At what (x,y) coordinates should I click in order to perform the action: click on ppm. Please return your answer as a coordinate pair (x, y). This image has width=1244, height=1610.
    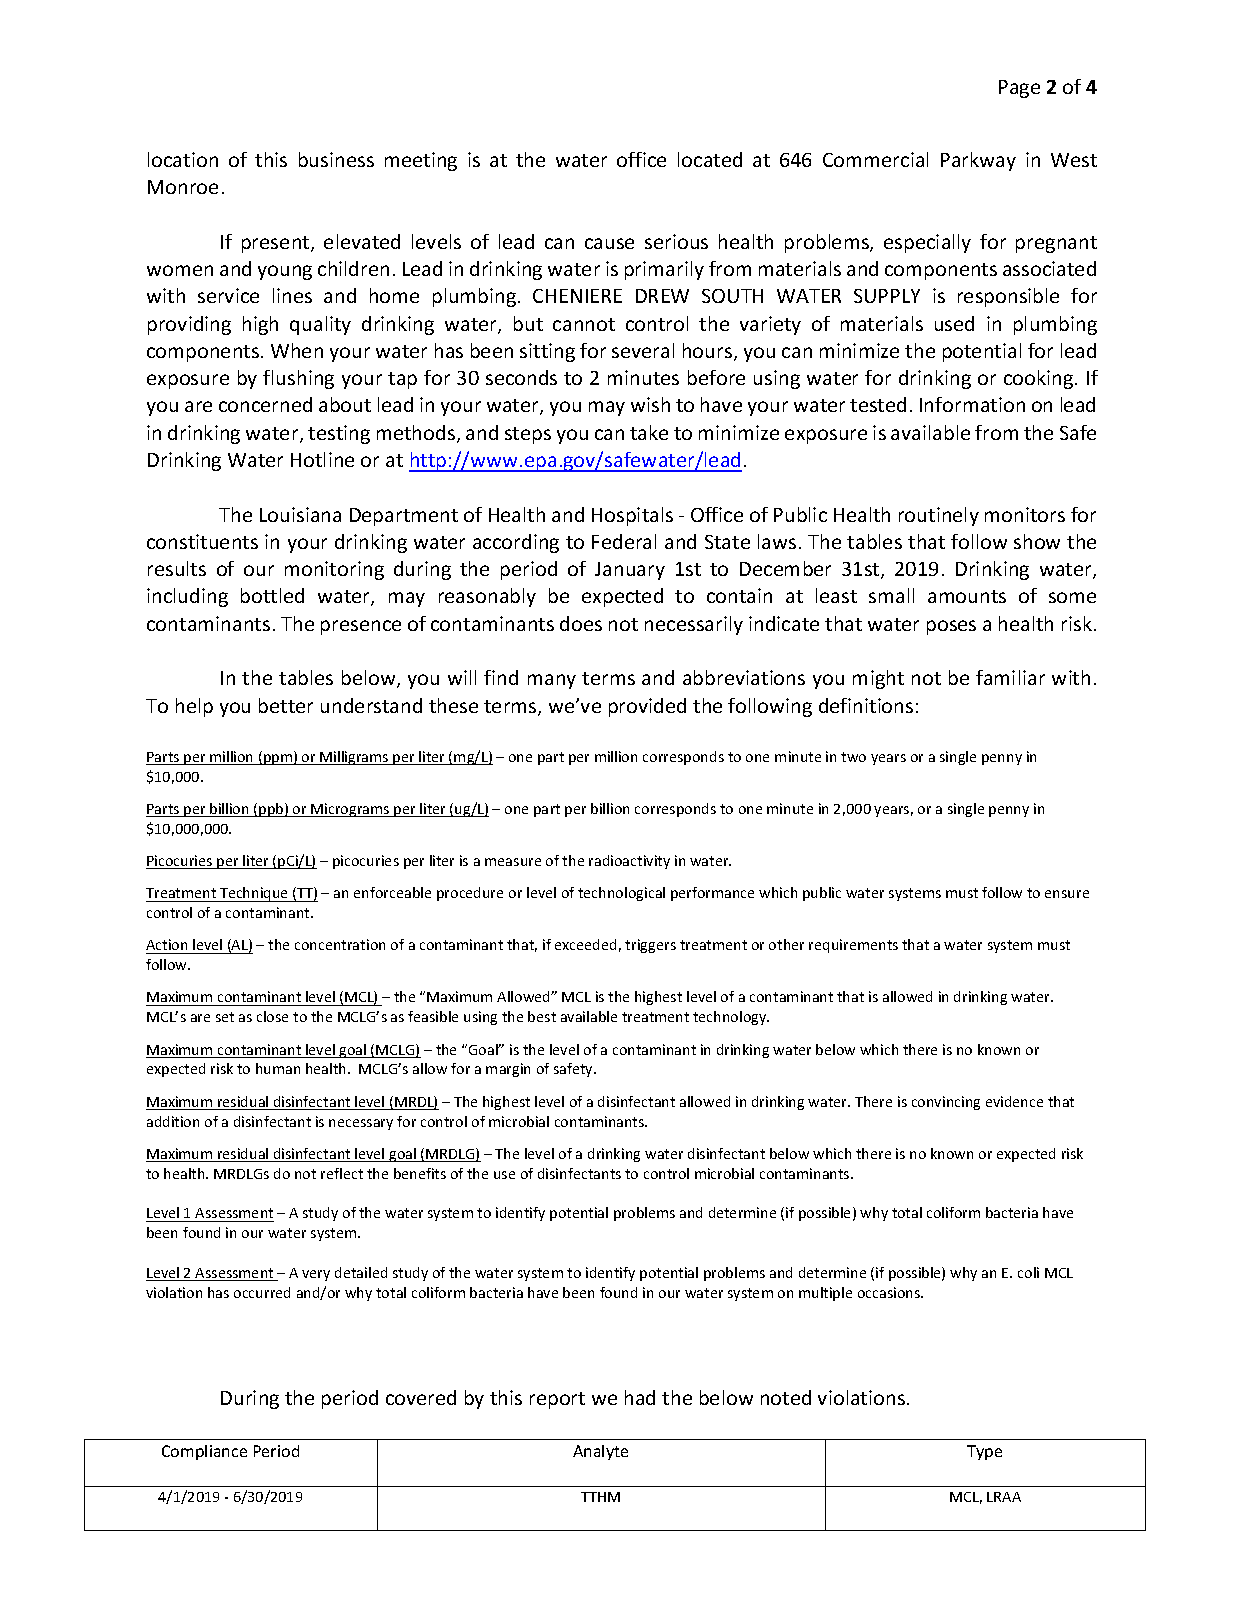
    Looking at the image, I should click on (278, 759).
